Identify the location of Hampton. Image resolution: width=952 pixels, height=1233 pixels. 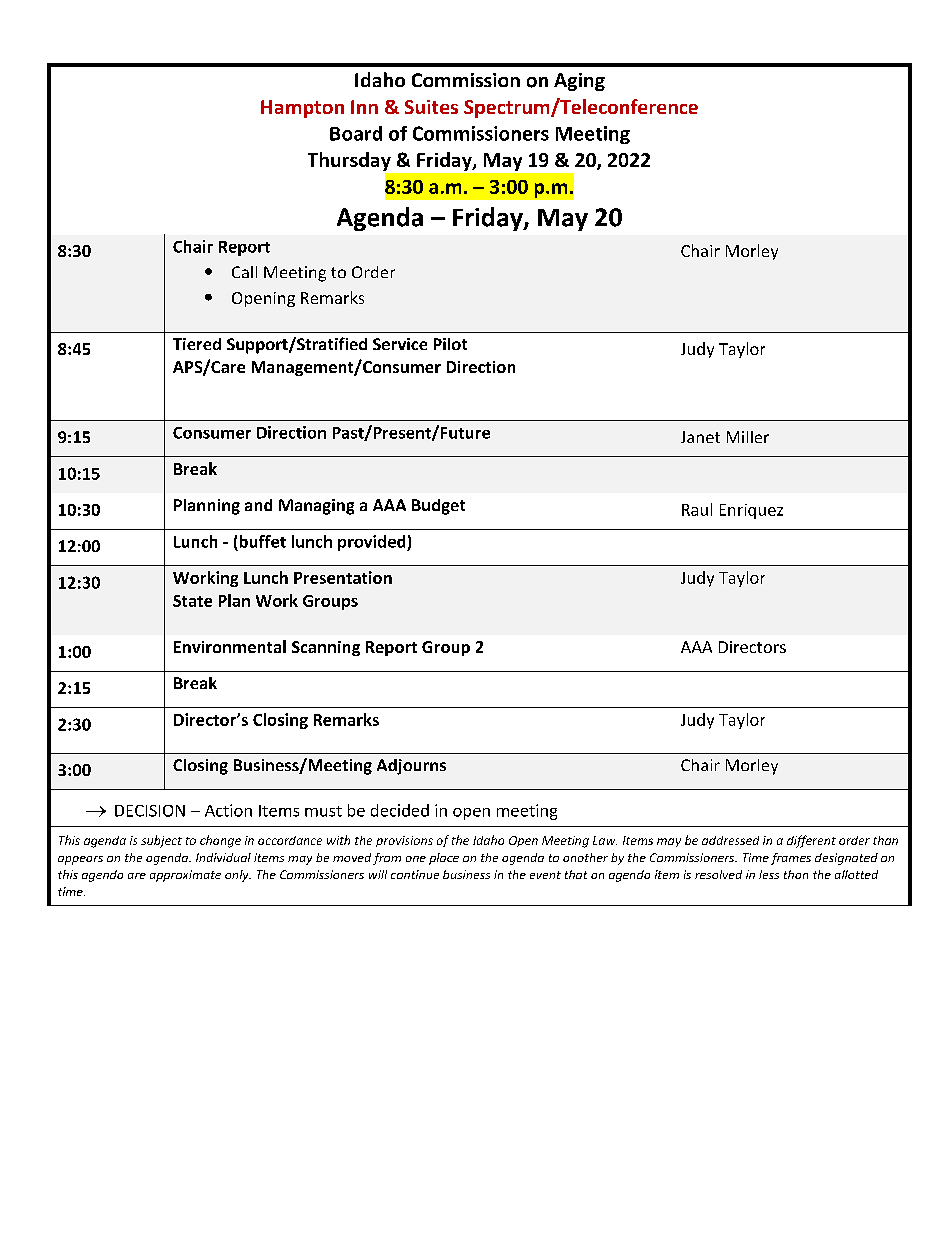
(302, 109).
